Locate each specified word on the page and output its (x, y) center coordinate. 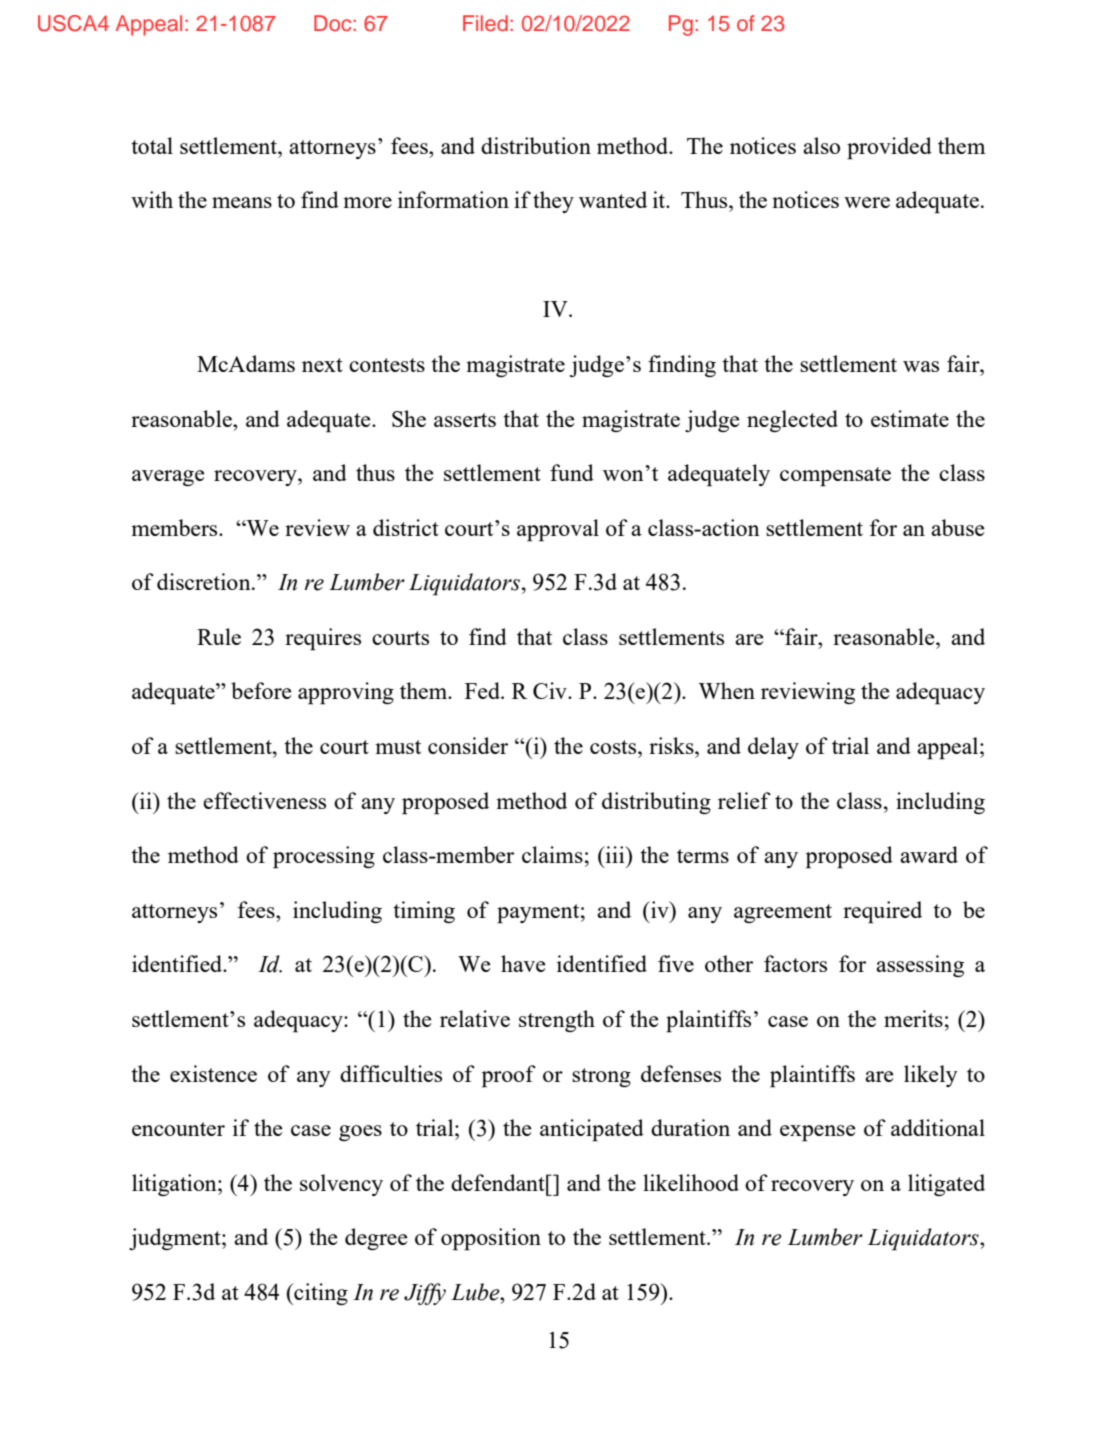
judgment (176, 1239)
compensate (835, 477)
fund (572, 472)
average (168, 478)
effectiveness (264, 800)
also (821, 145)
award (929, 854)
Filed (485, 23)
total (152, 145)
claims (552, 854)
